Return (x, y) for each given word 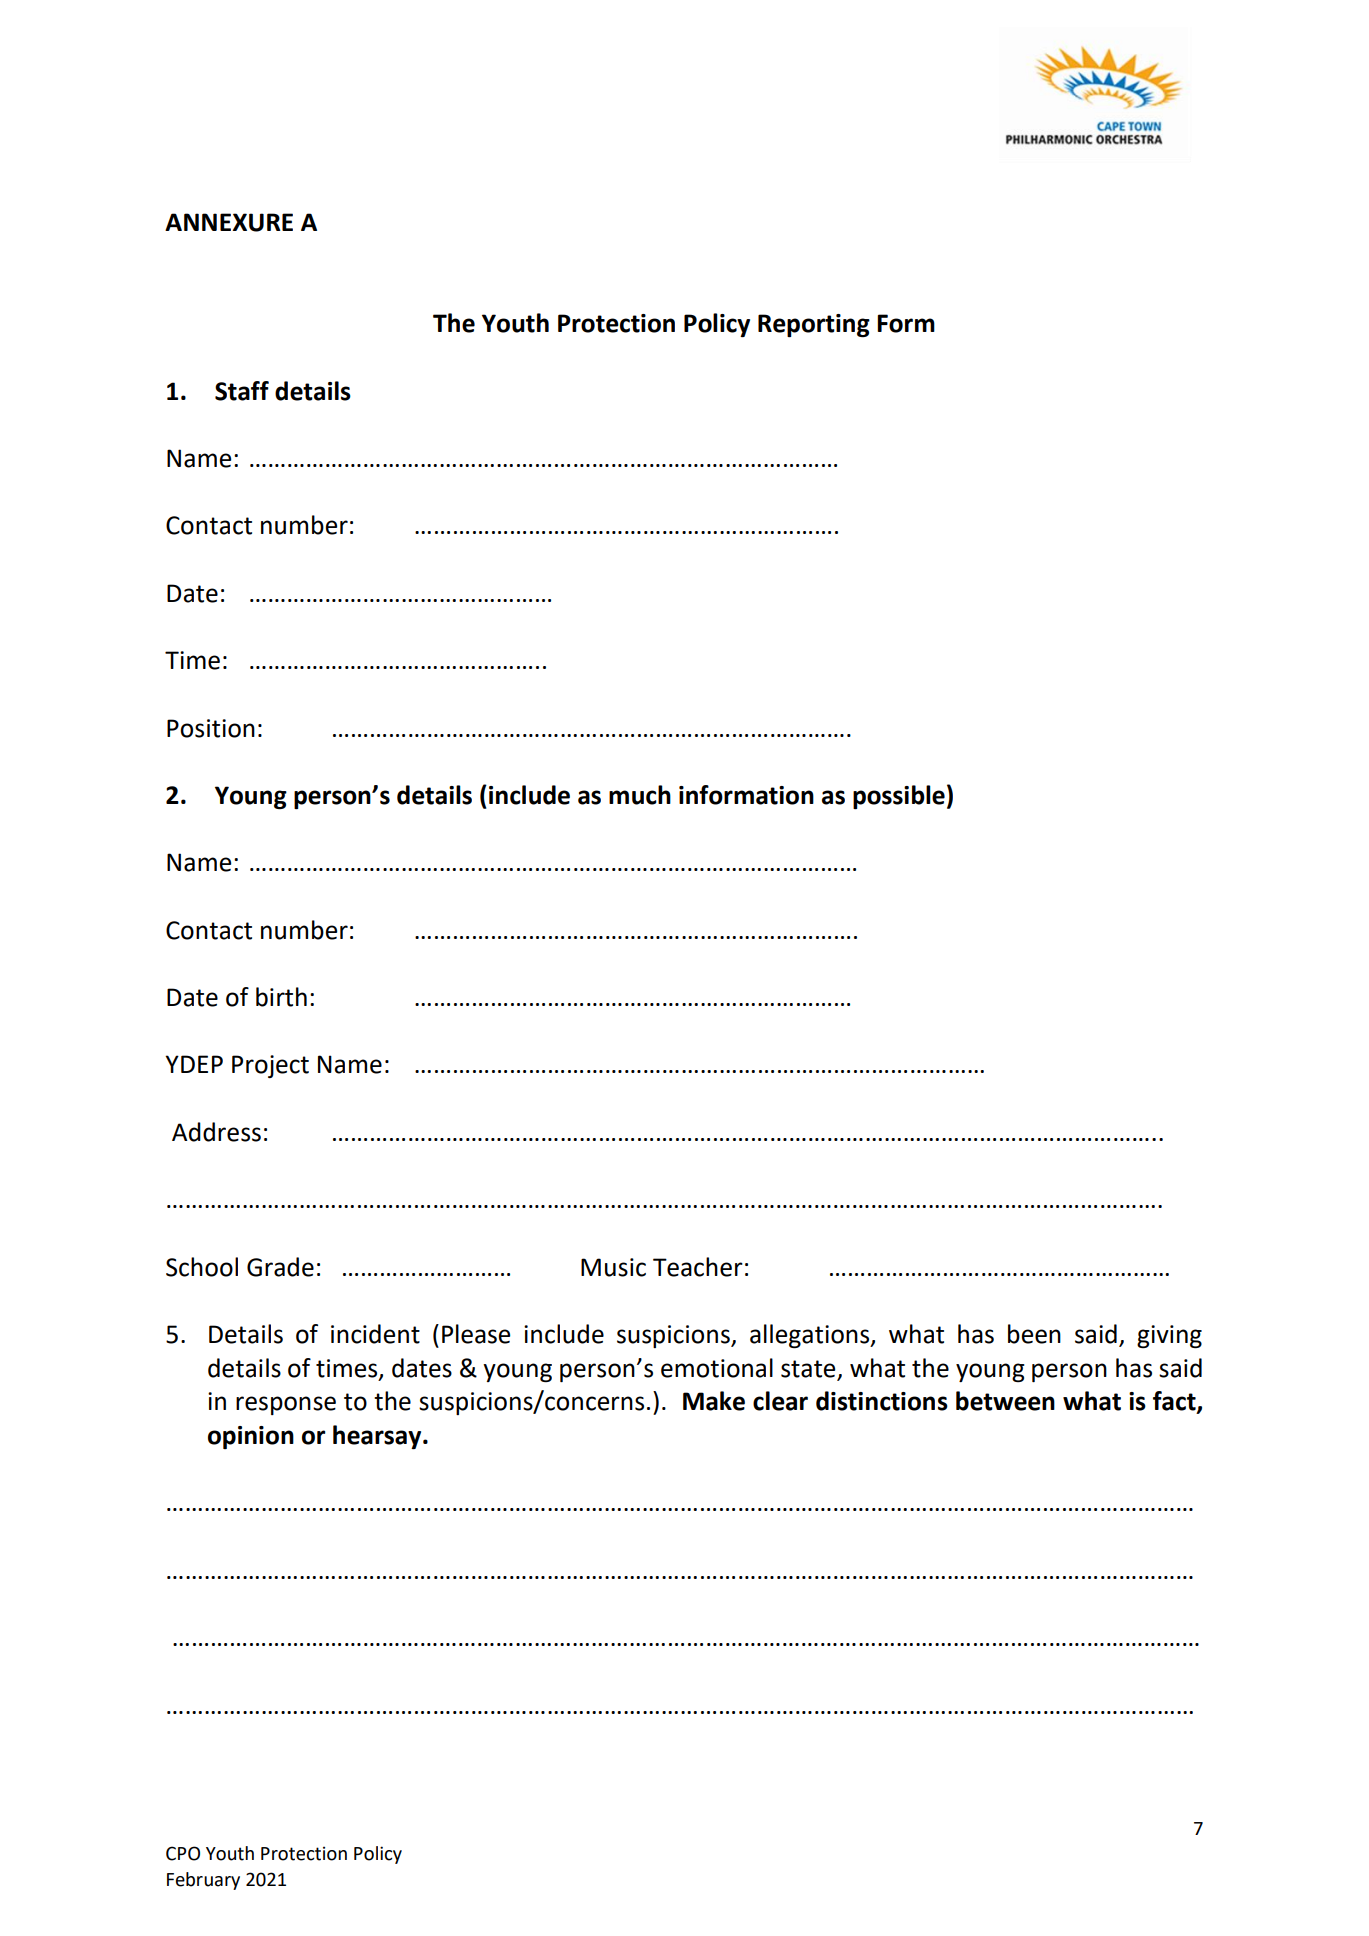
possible (899, 797)
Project (270, 1066)
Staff (242, 391)
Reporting (814, 325)
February (203, 1881)
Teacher (698, 1267)
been (1034, 1334)
